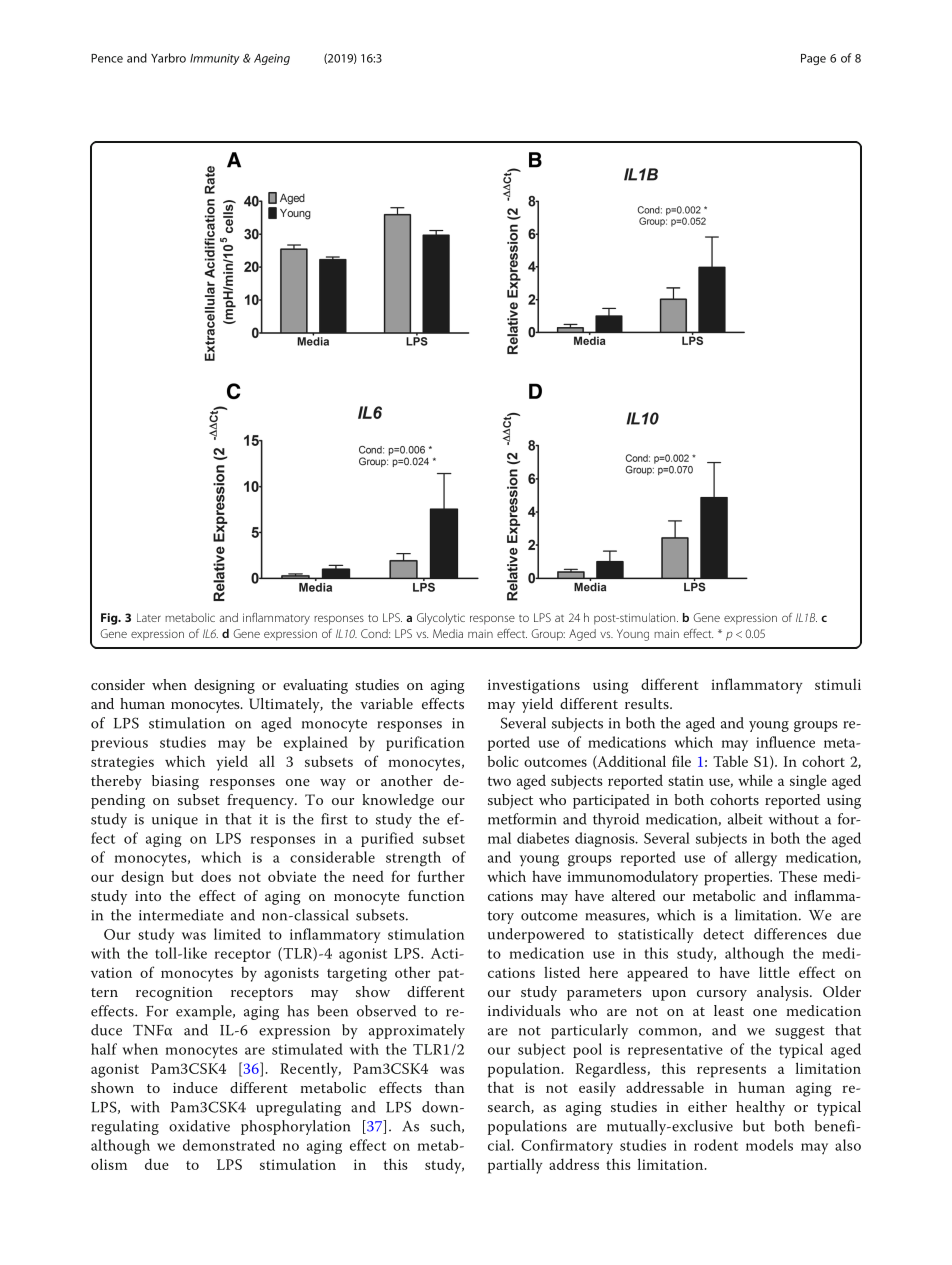 Image resolution: width=952 pixels, height=1265 pixels. What do you see at coordinates (229, 1145) in the page?
I see `demonstrated` at bounding box center [229, 1145].
